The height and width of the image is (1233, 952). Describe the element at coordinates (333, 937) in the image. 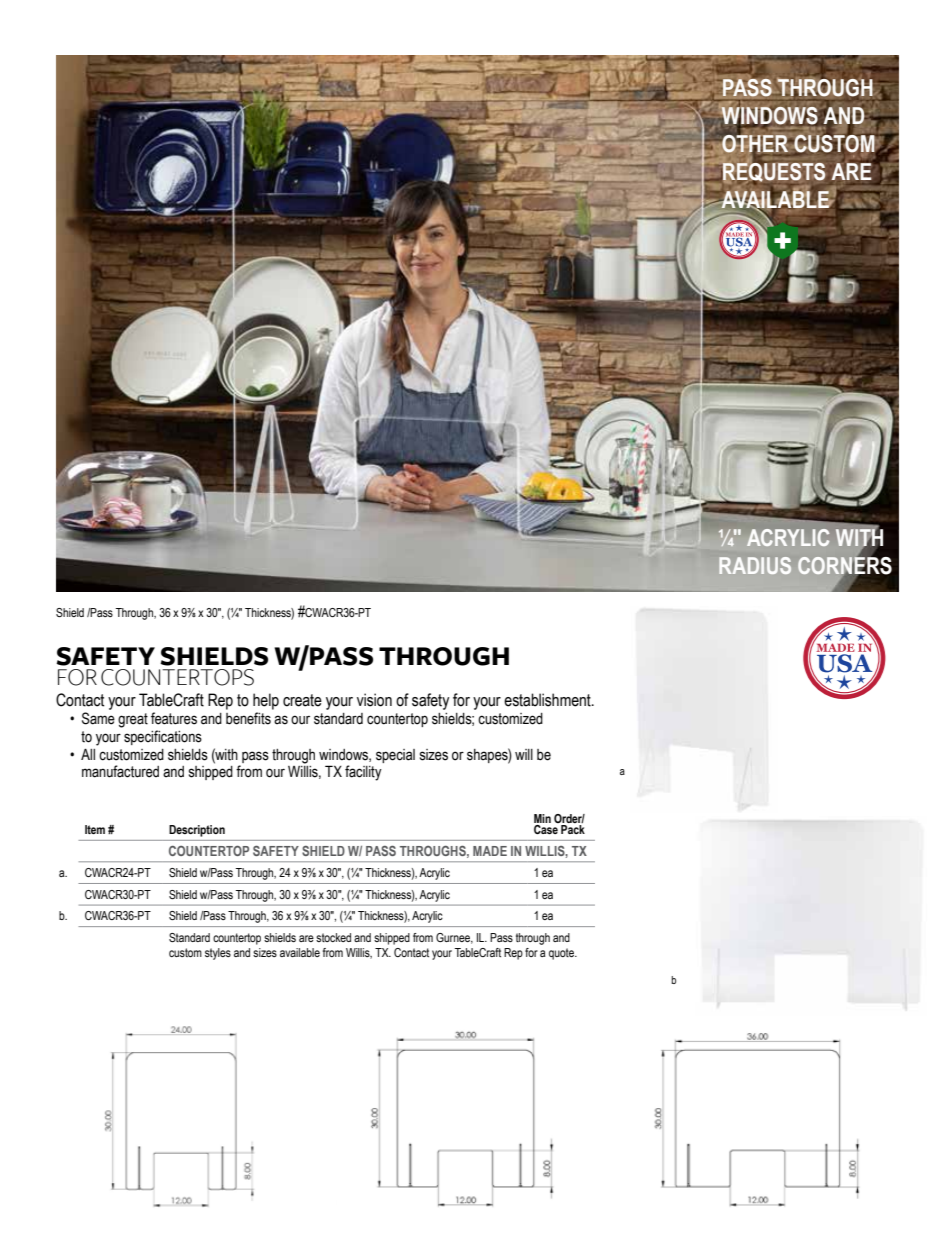

I see `stocked` at that location.
